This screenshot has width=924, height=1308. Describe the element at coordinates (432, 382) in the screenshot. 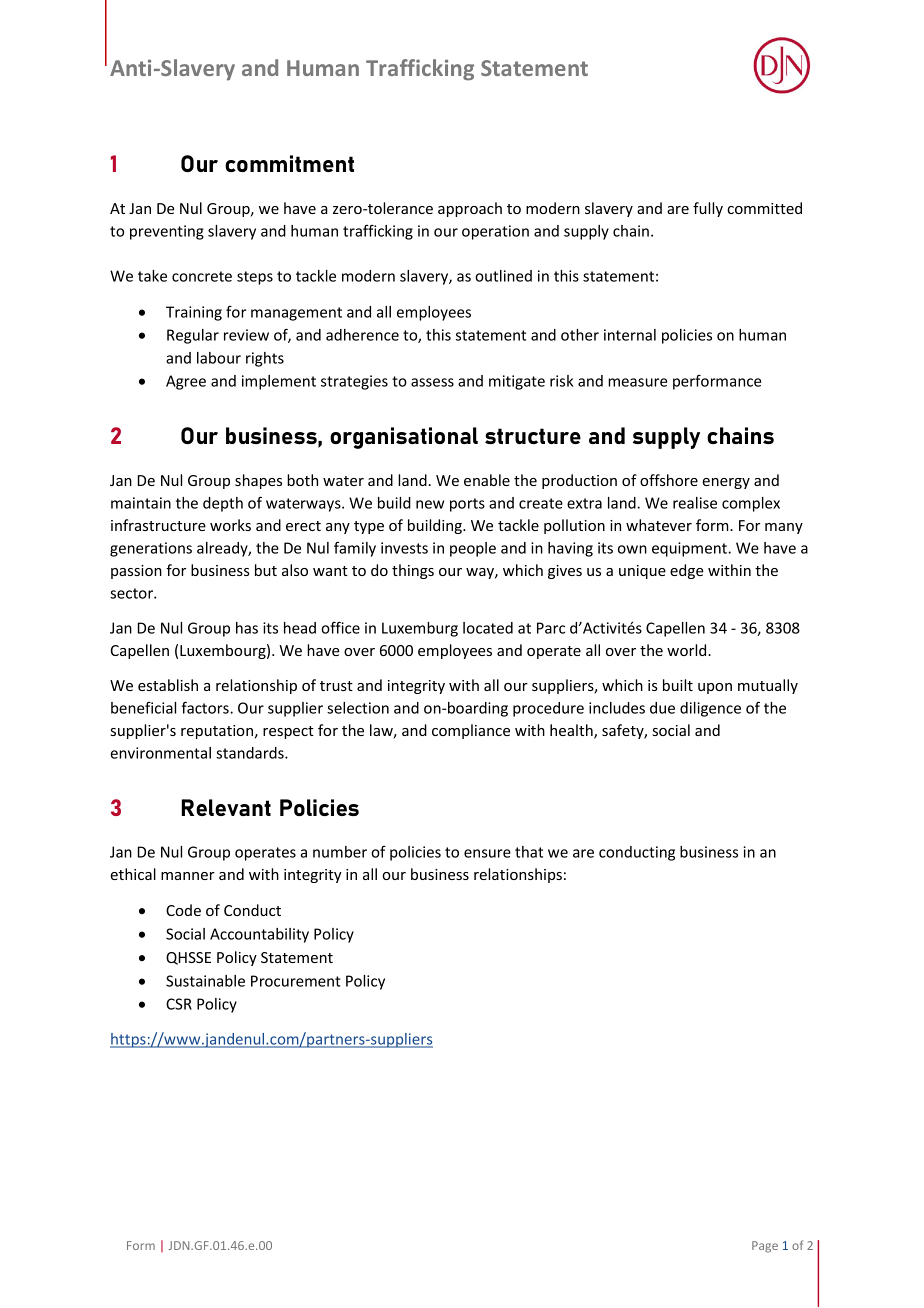

I see `assess` at that location.
